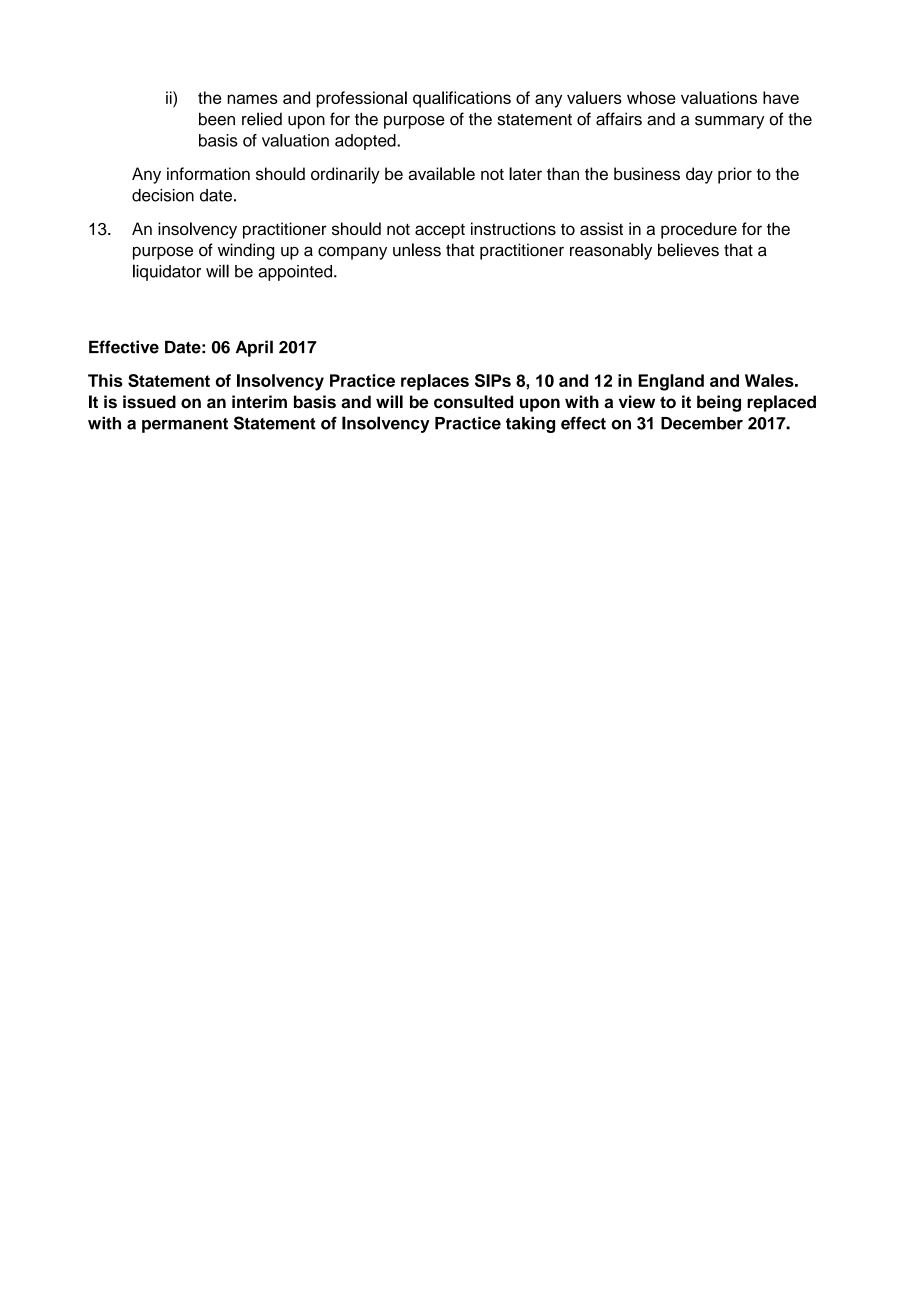 This screenshot has width=924, height=1308. What do you see at coordinates (185, 425) in the screenshot?
I see `permanent` at bounding box center [185, 425].
